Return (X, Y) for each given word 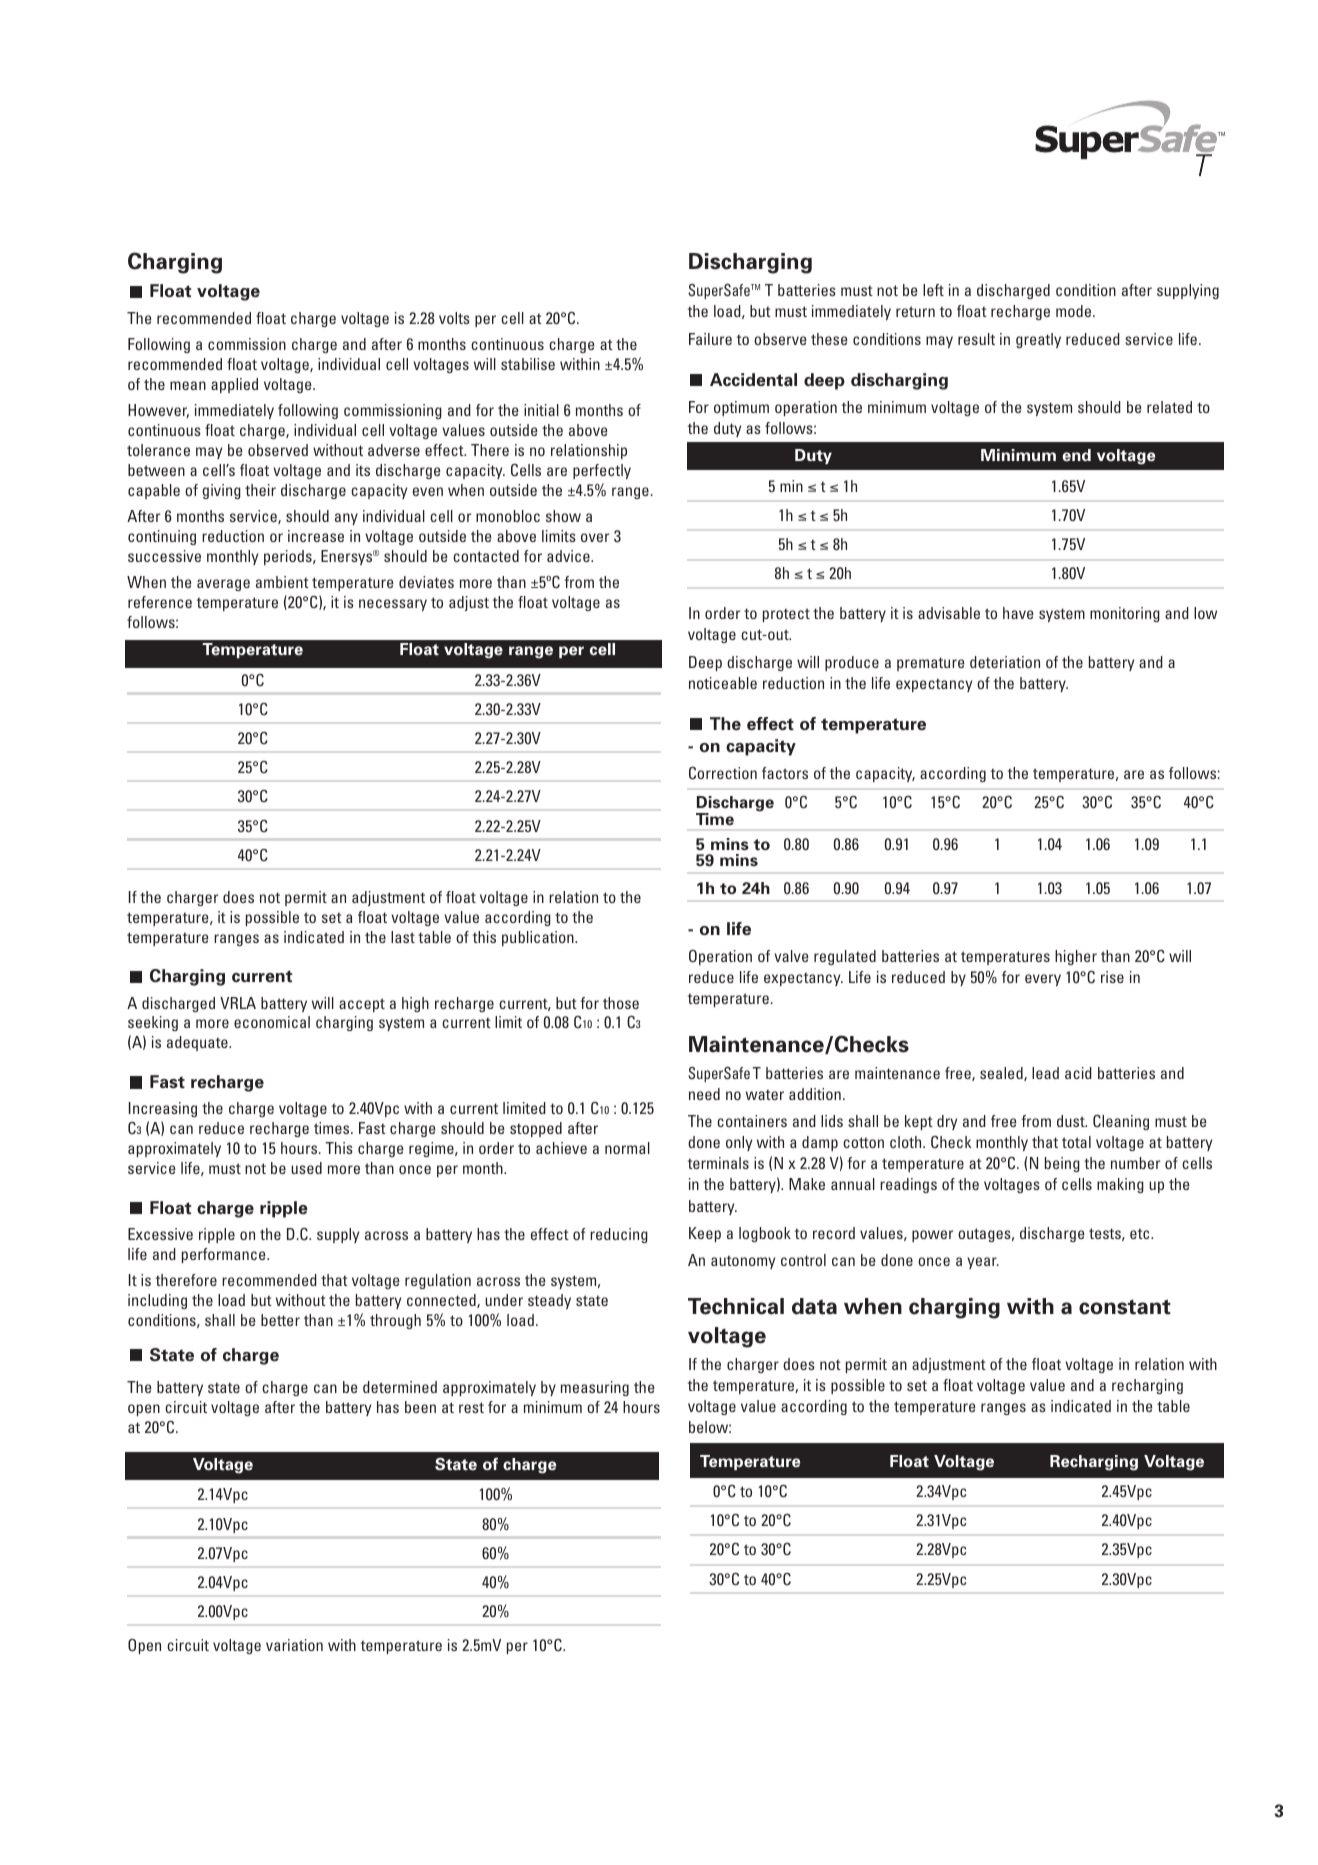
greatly (1038, 340)
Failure (710, 339)
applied (234, 385)
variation (294, 1645)
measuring (595, 1388)
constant (1125, 1307)
